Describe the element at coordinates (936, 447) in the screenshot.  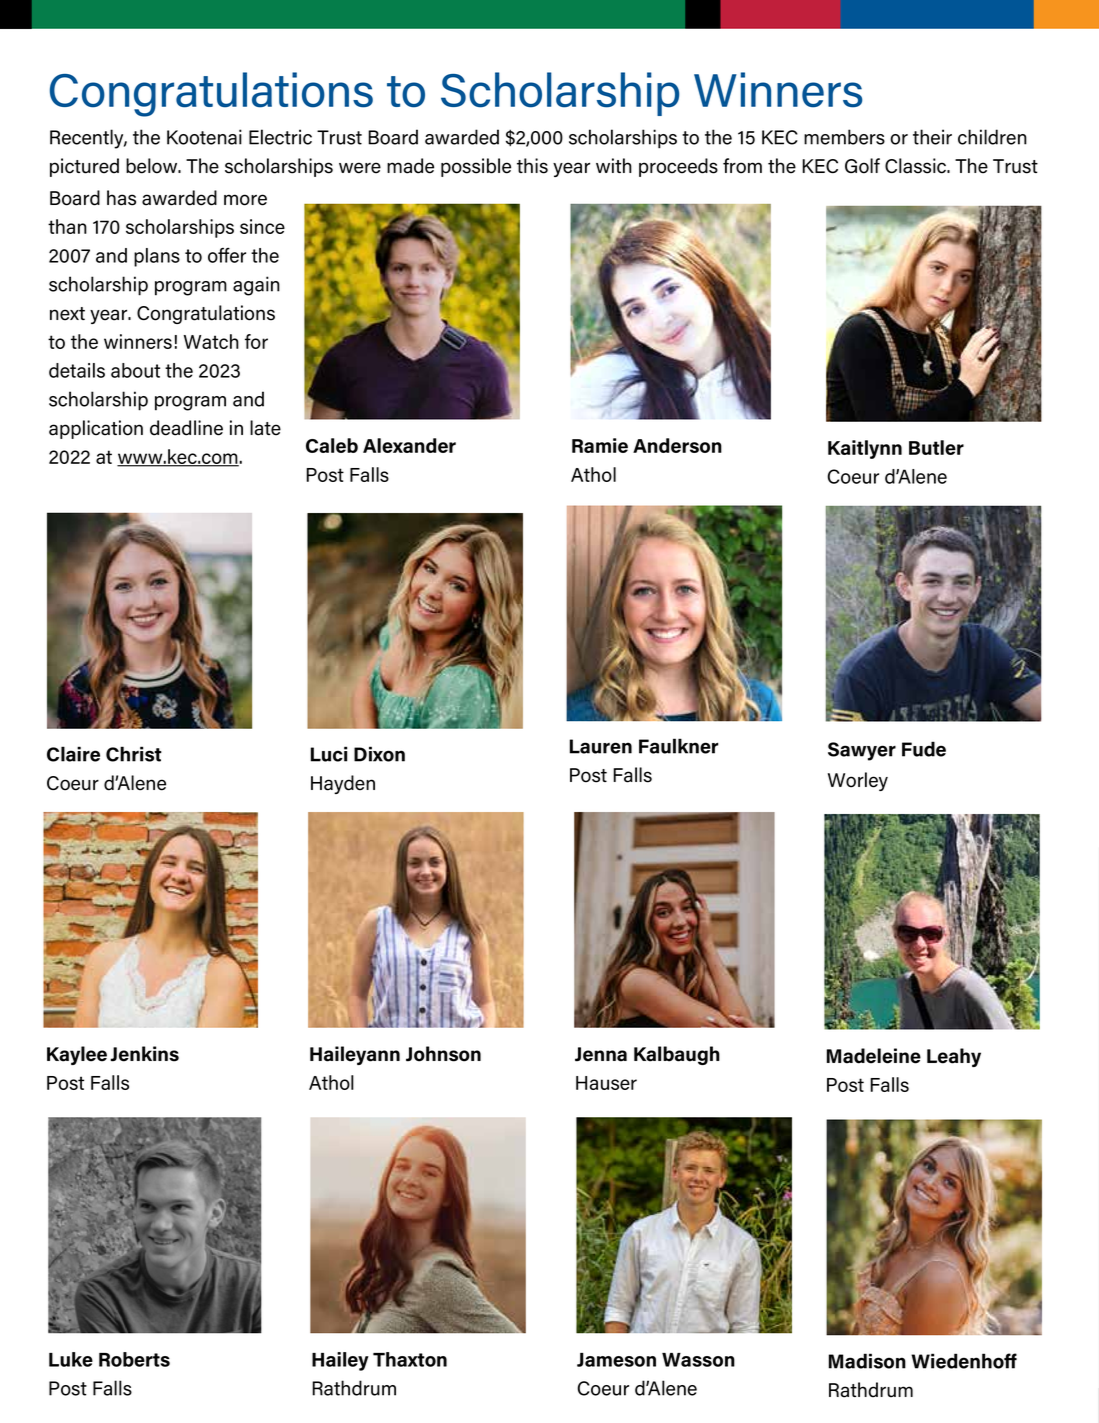
I see `Butler` at that location.
